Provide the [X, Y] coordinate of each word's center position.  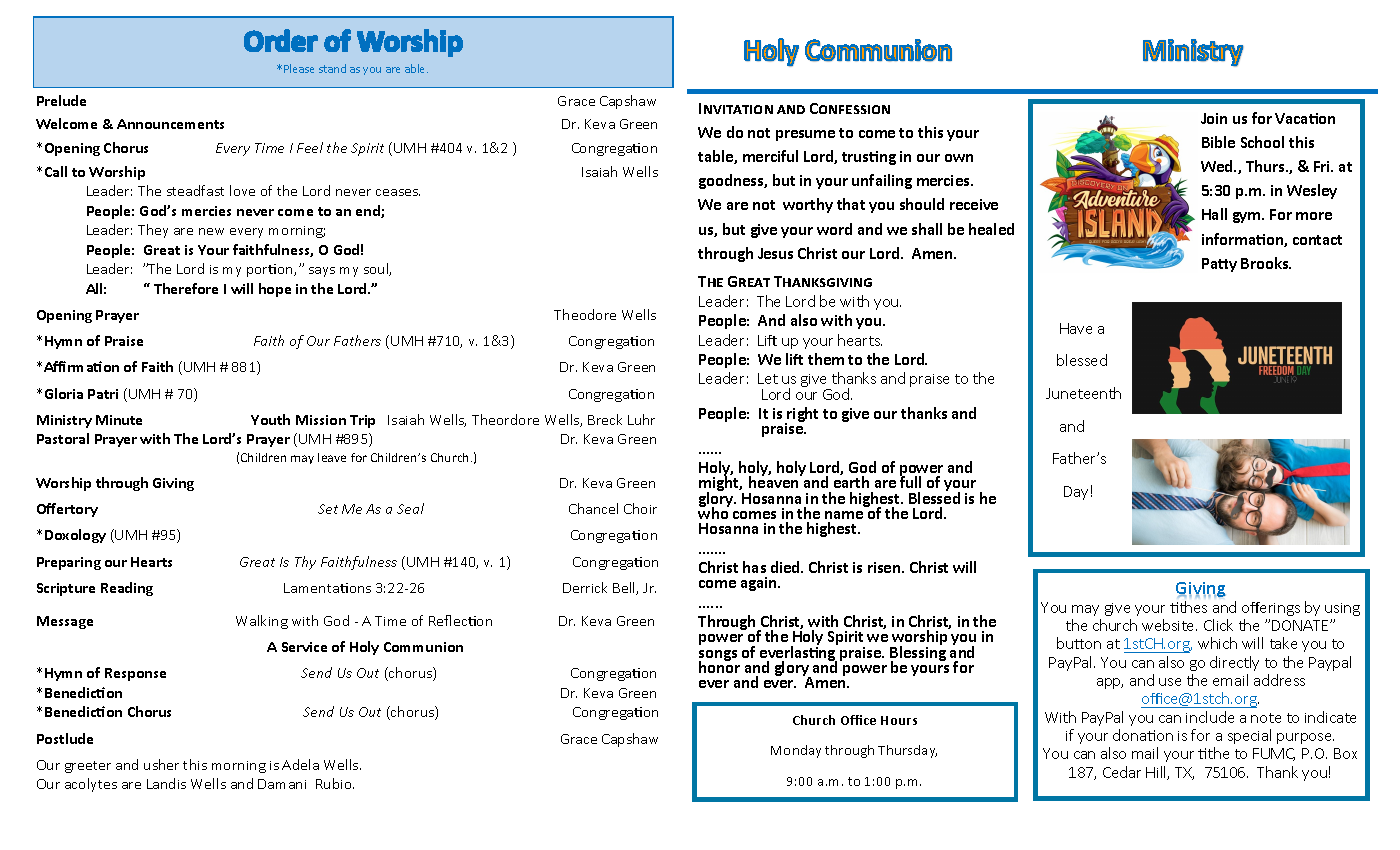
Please [299, 68]
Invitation [736, 108]
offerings [1271, 609]
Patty [1219, 265]
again [760, 584]
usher [161, 764]
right [802, 416]
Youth [270, 419]
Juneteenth [1083, 393]
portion [271, 270]
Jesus [775, 253]
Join [1214, 118]
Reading [127, 589]
